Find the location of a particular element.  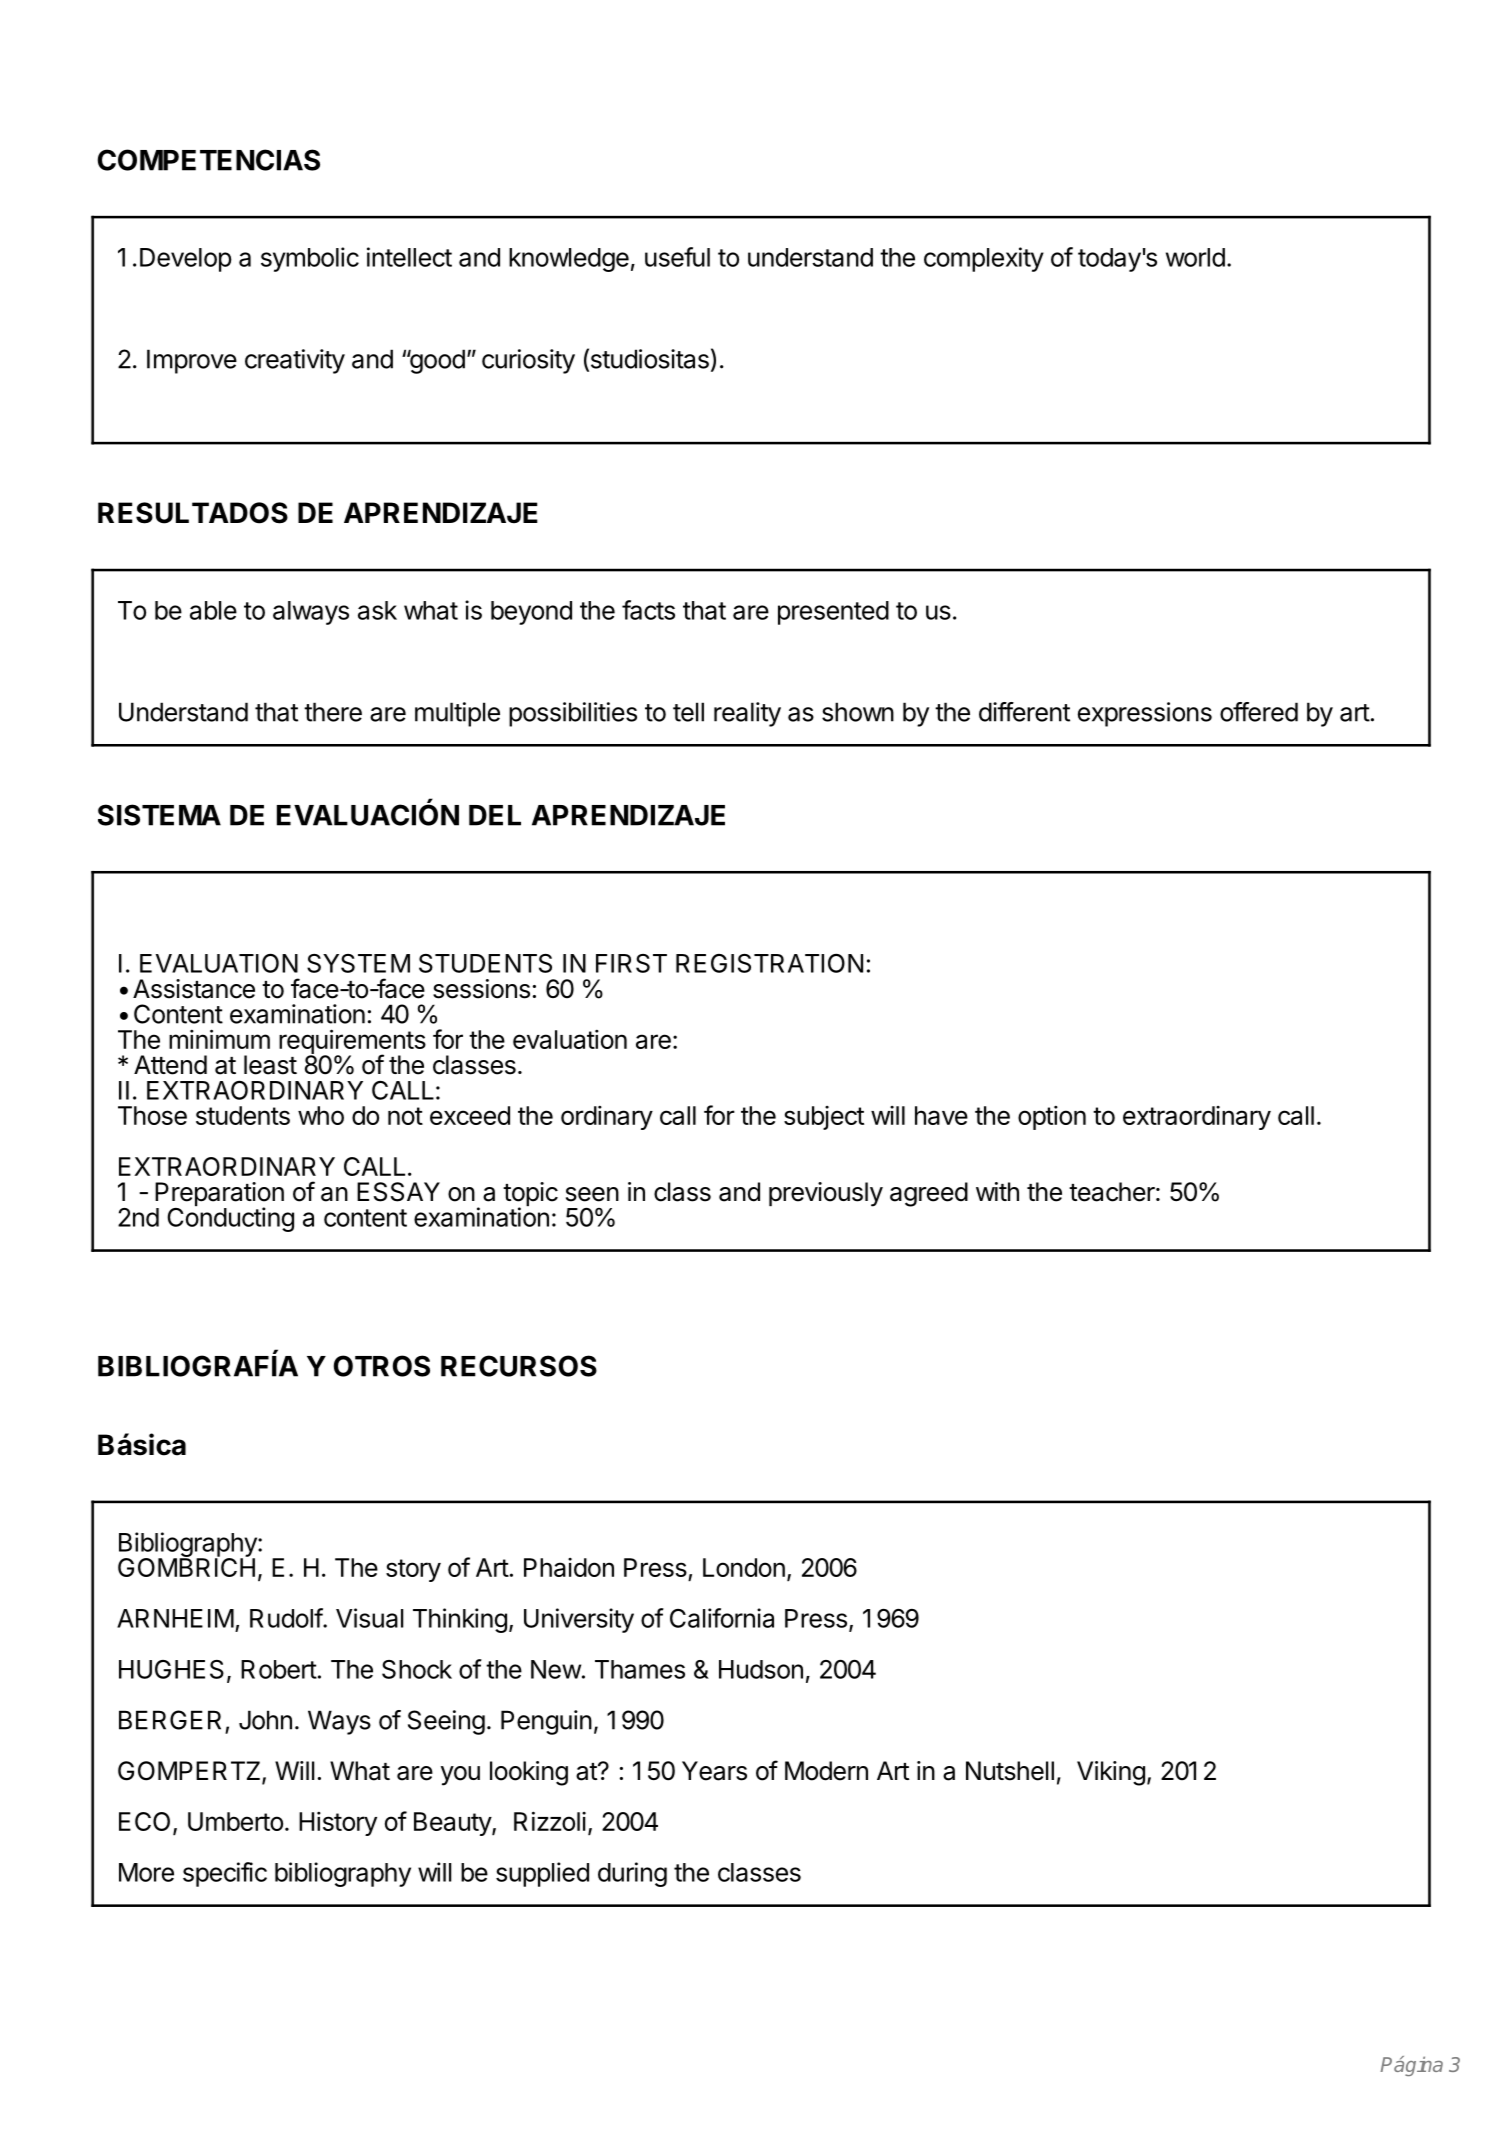

least is located at coordinates (270, 1065).
